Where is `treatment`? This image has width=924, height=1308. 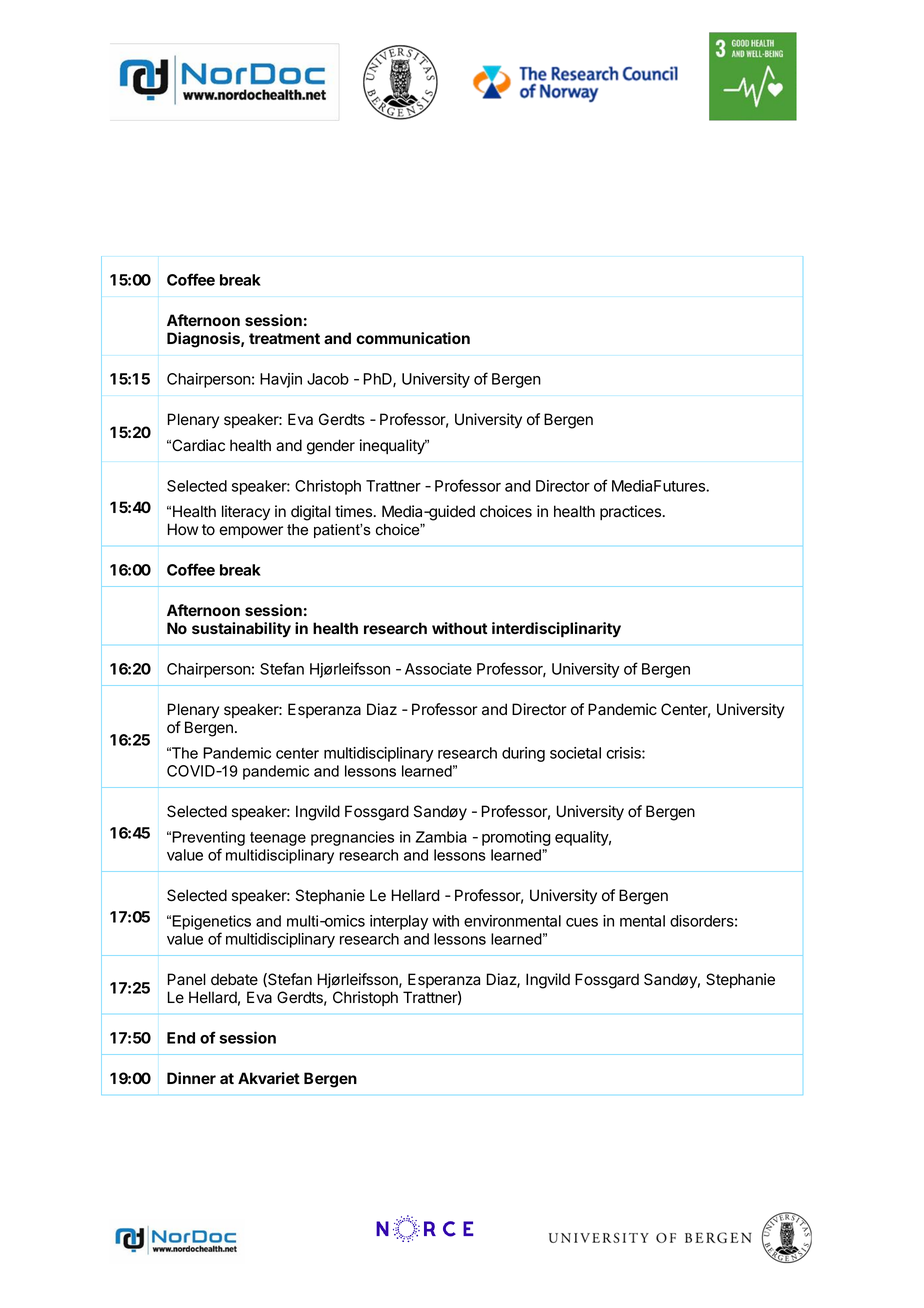 treatment is located at coordinates (284, 338).
